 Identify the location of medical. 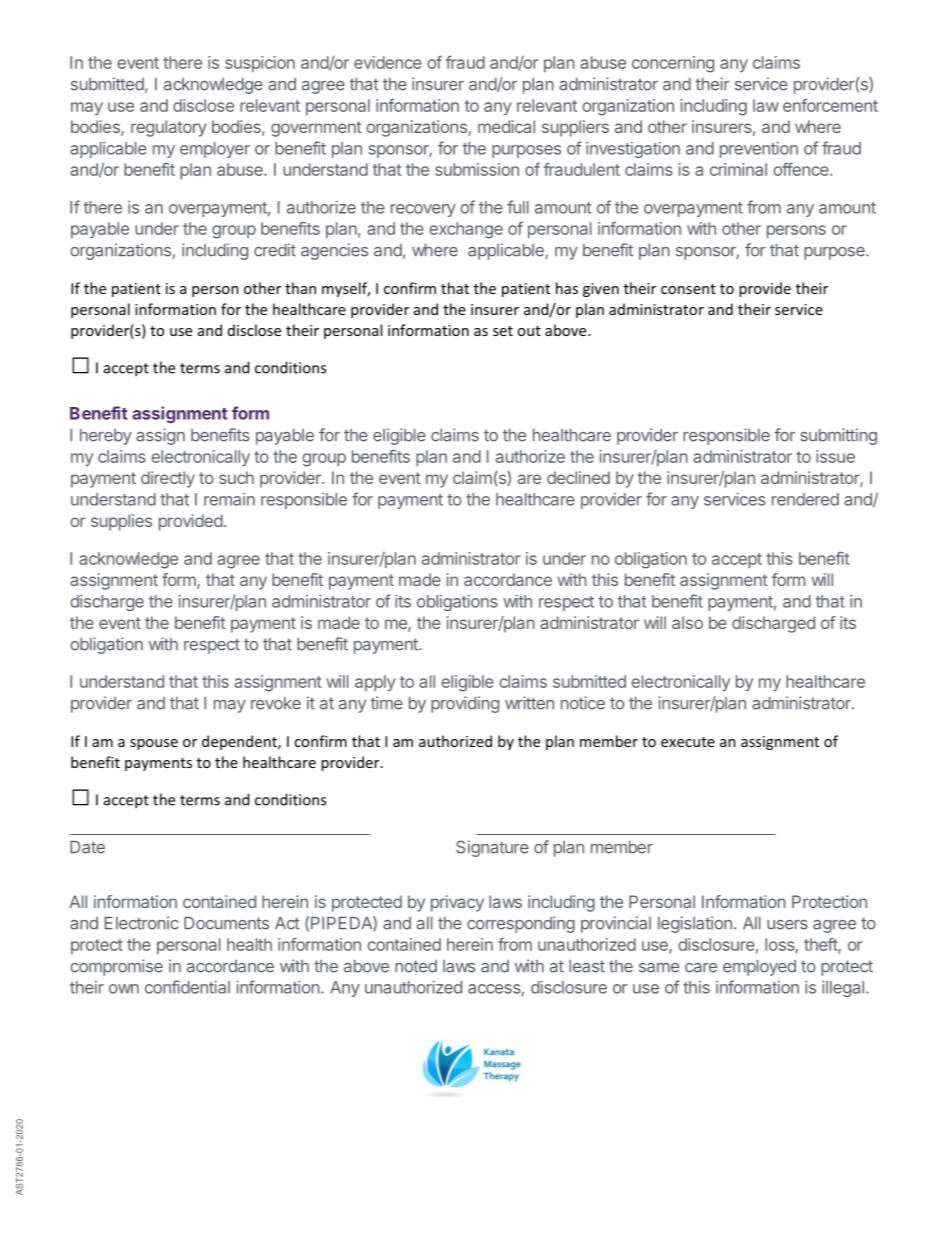
(506, 126).
